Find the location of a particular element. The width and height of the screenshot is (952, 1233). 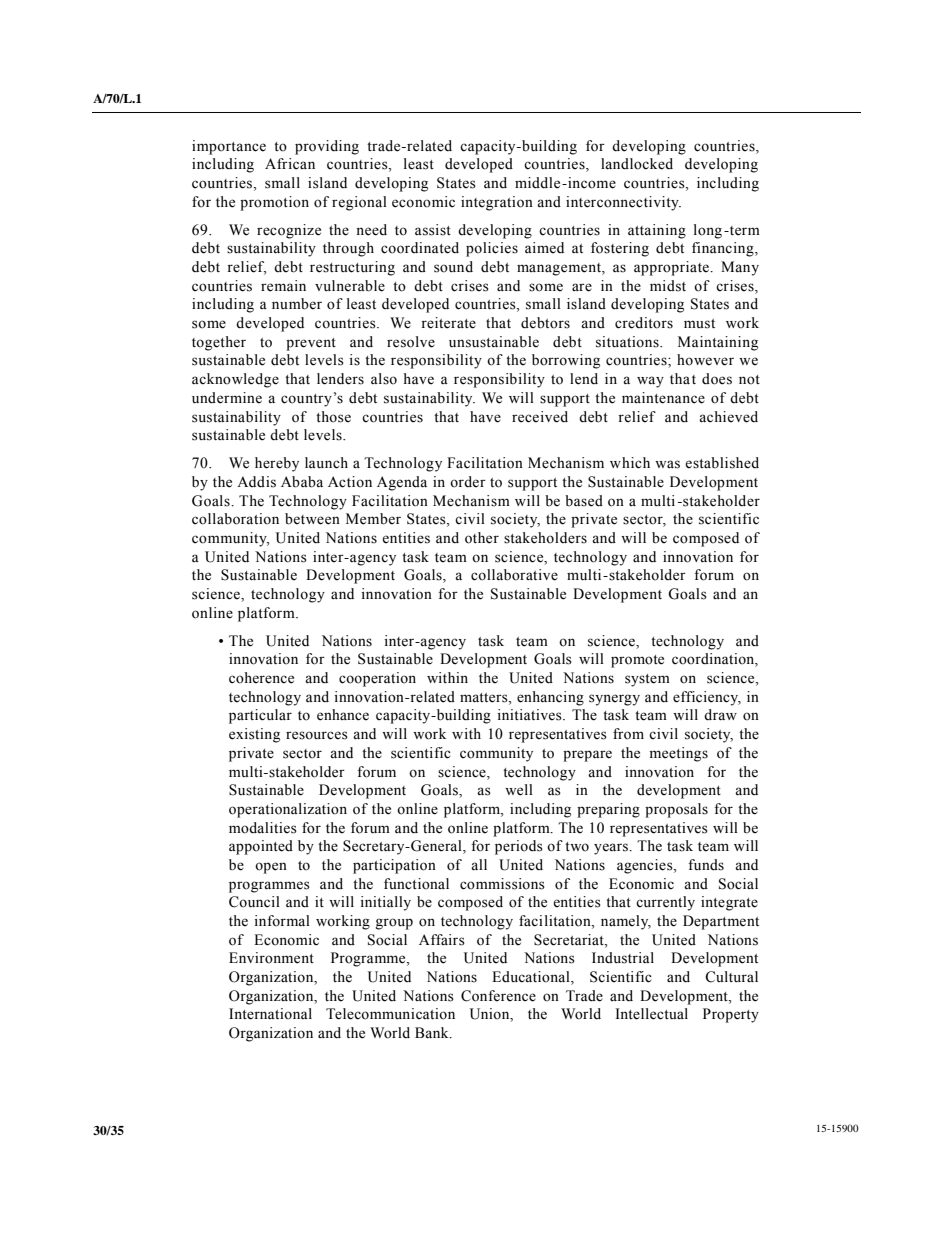

order is located at coordinates (468, 482).
